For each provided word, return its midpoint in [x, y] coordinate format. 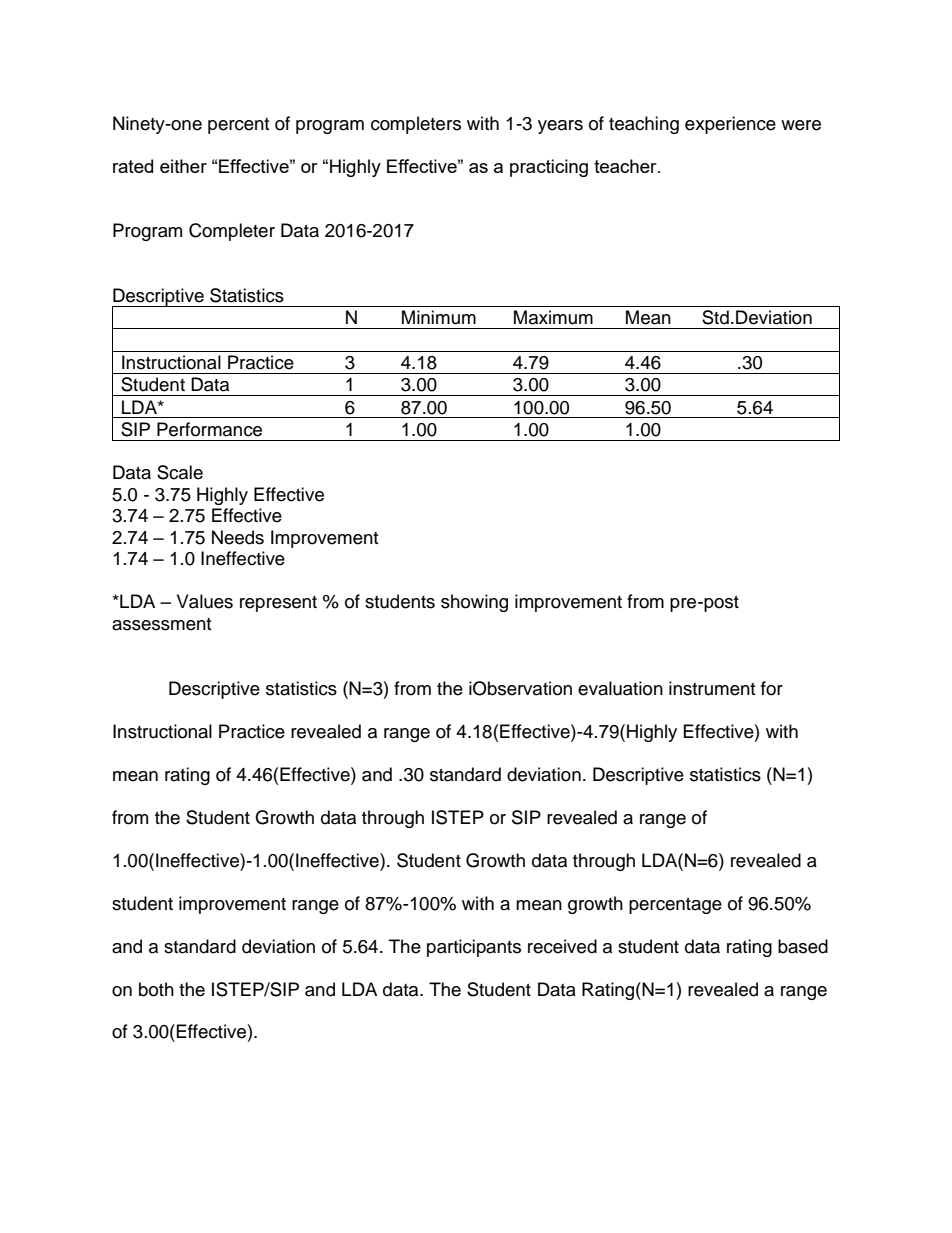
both [156, 989]
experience [730, 125]
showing [474, 603]
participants [474, 948]
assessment [161, 624]
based [803, 946]
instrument [712, 688]
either [183, 166]
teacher [626, 166]
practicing [549, 168]
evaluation [620, 688]
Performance [209, 429]
